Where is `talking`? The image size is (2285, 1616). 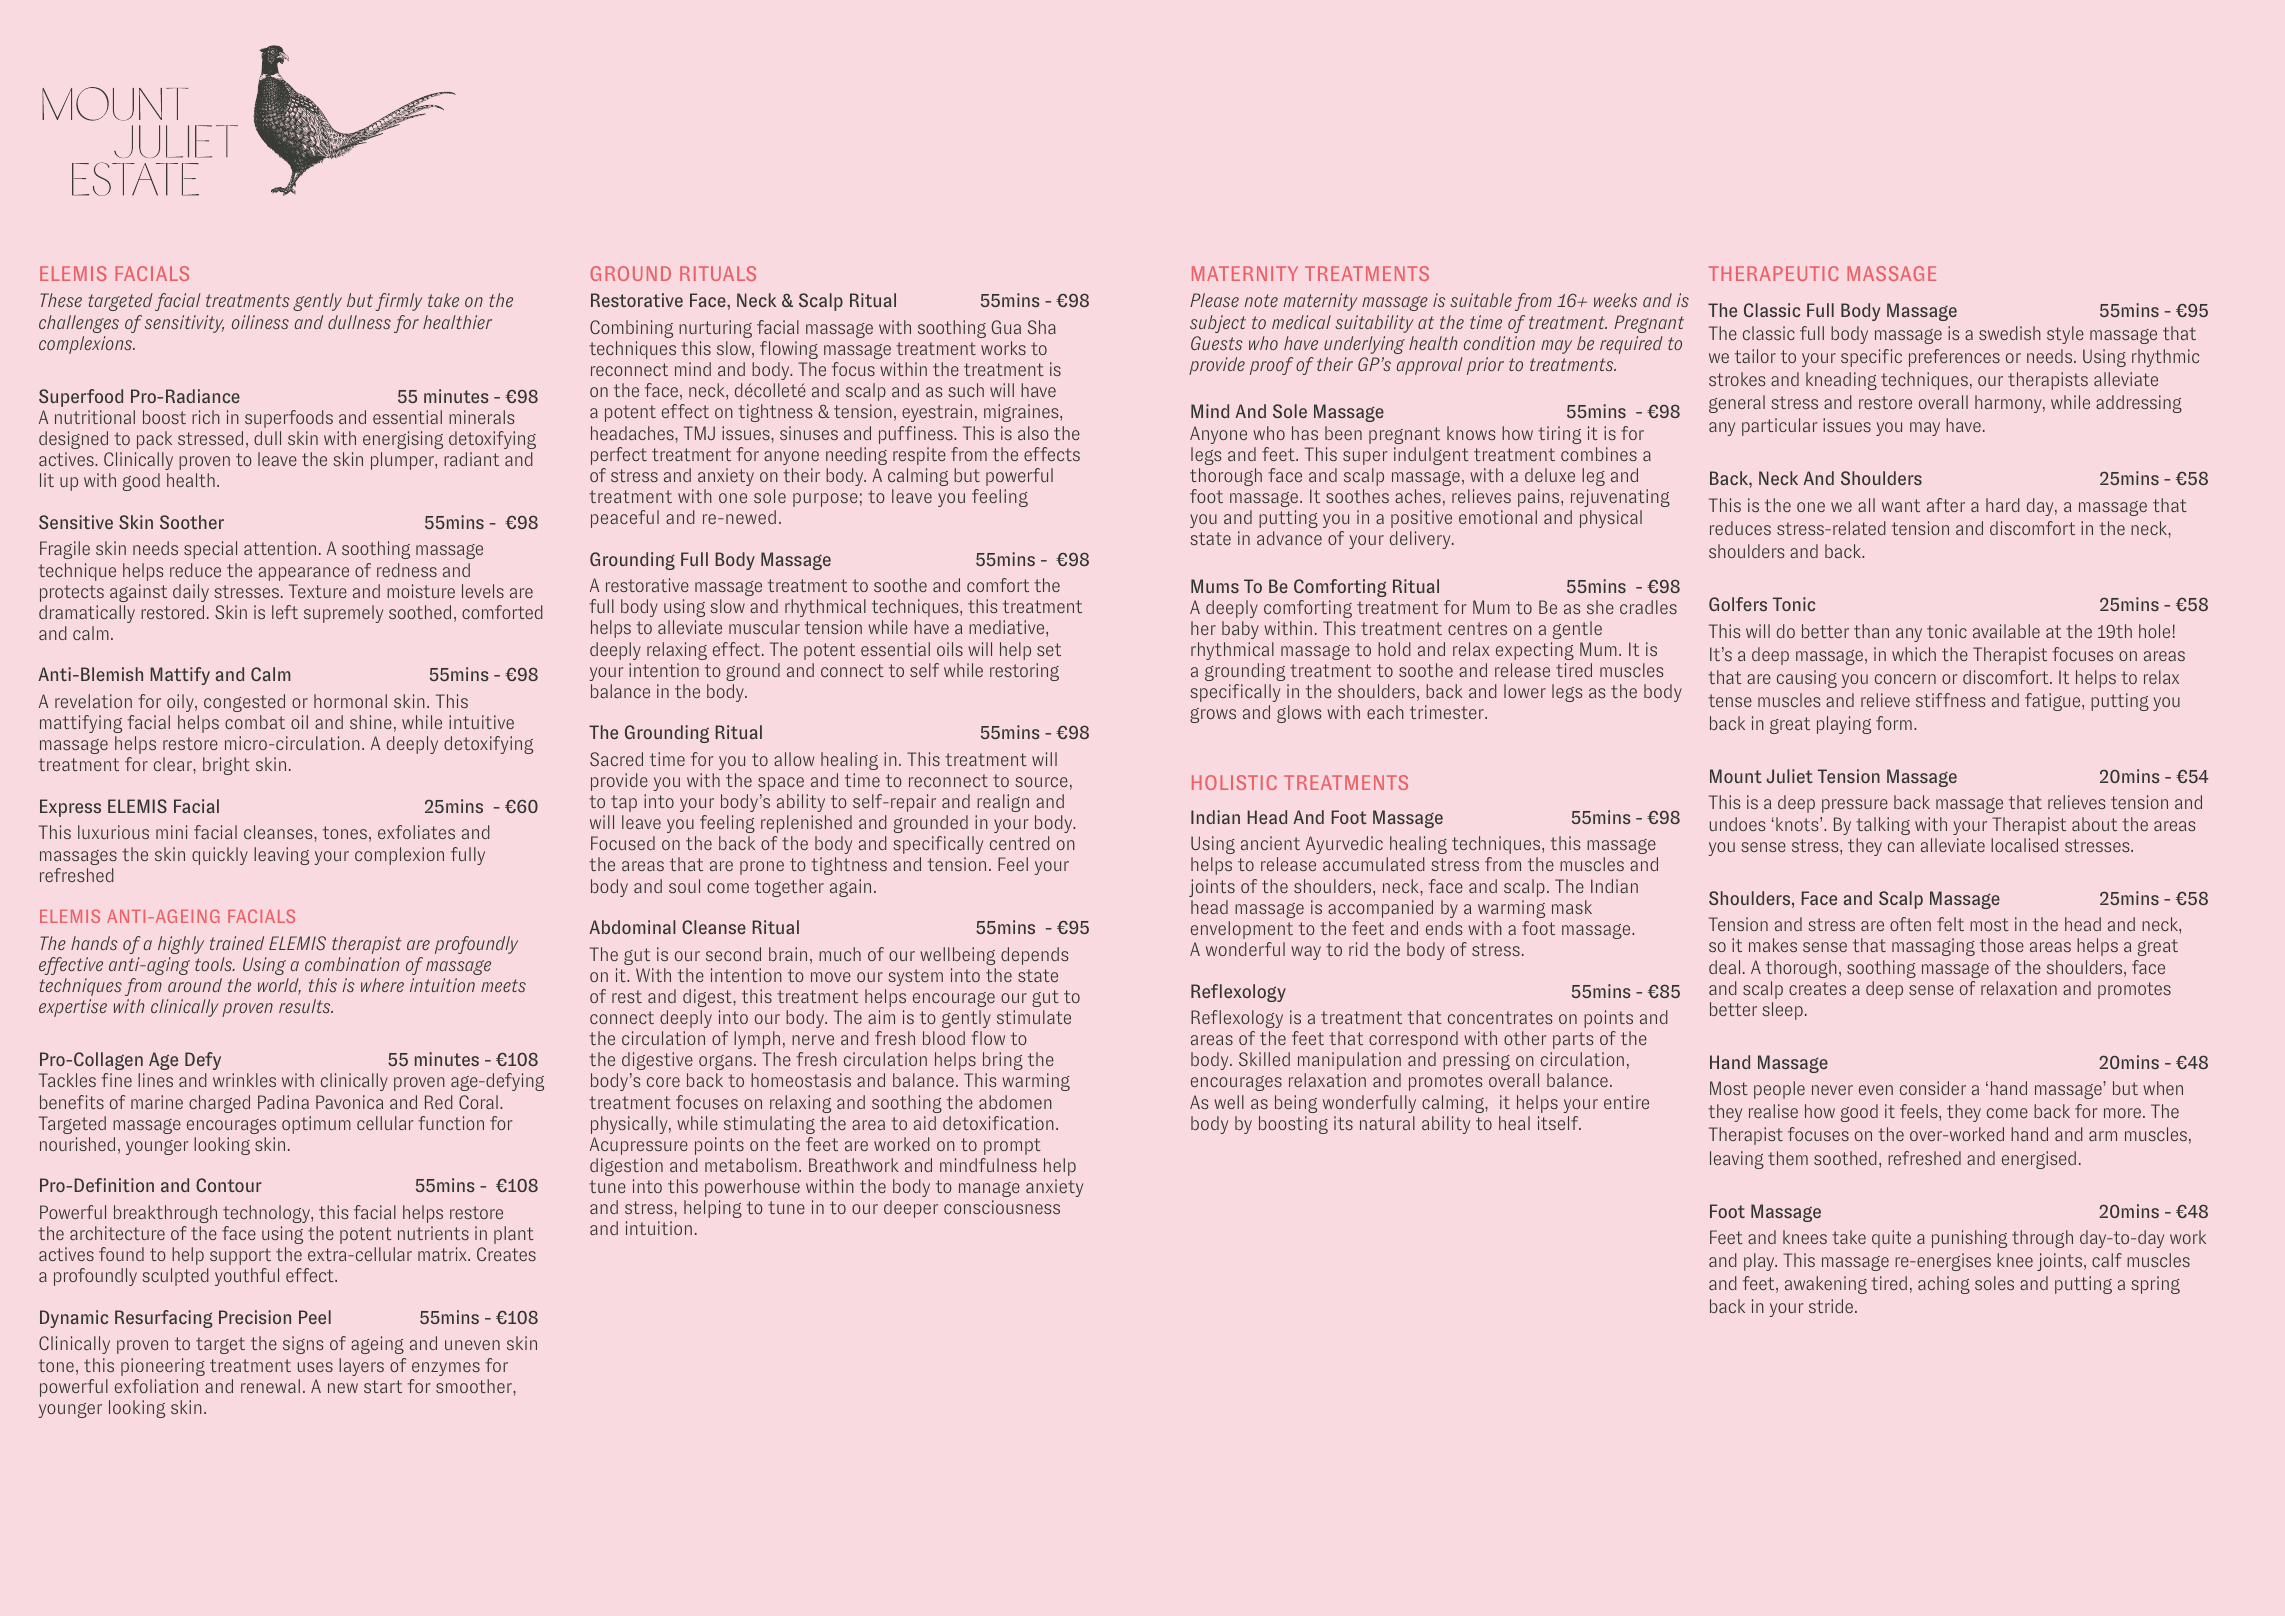
talking is located at coordinates (1883, 826).
